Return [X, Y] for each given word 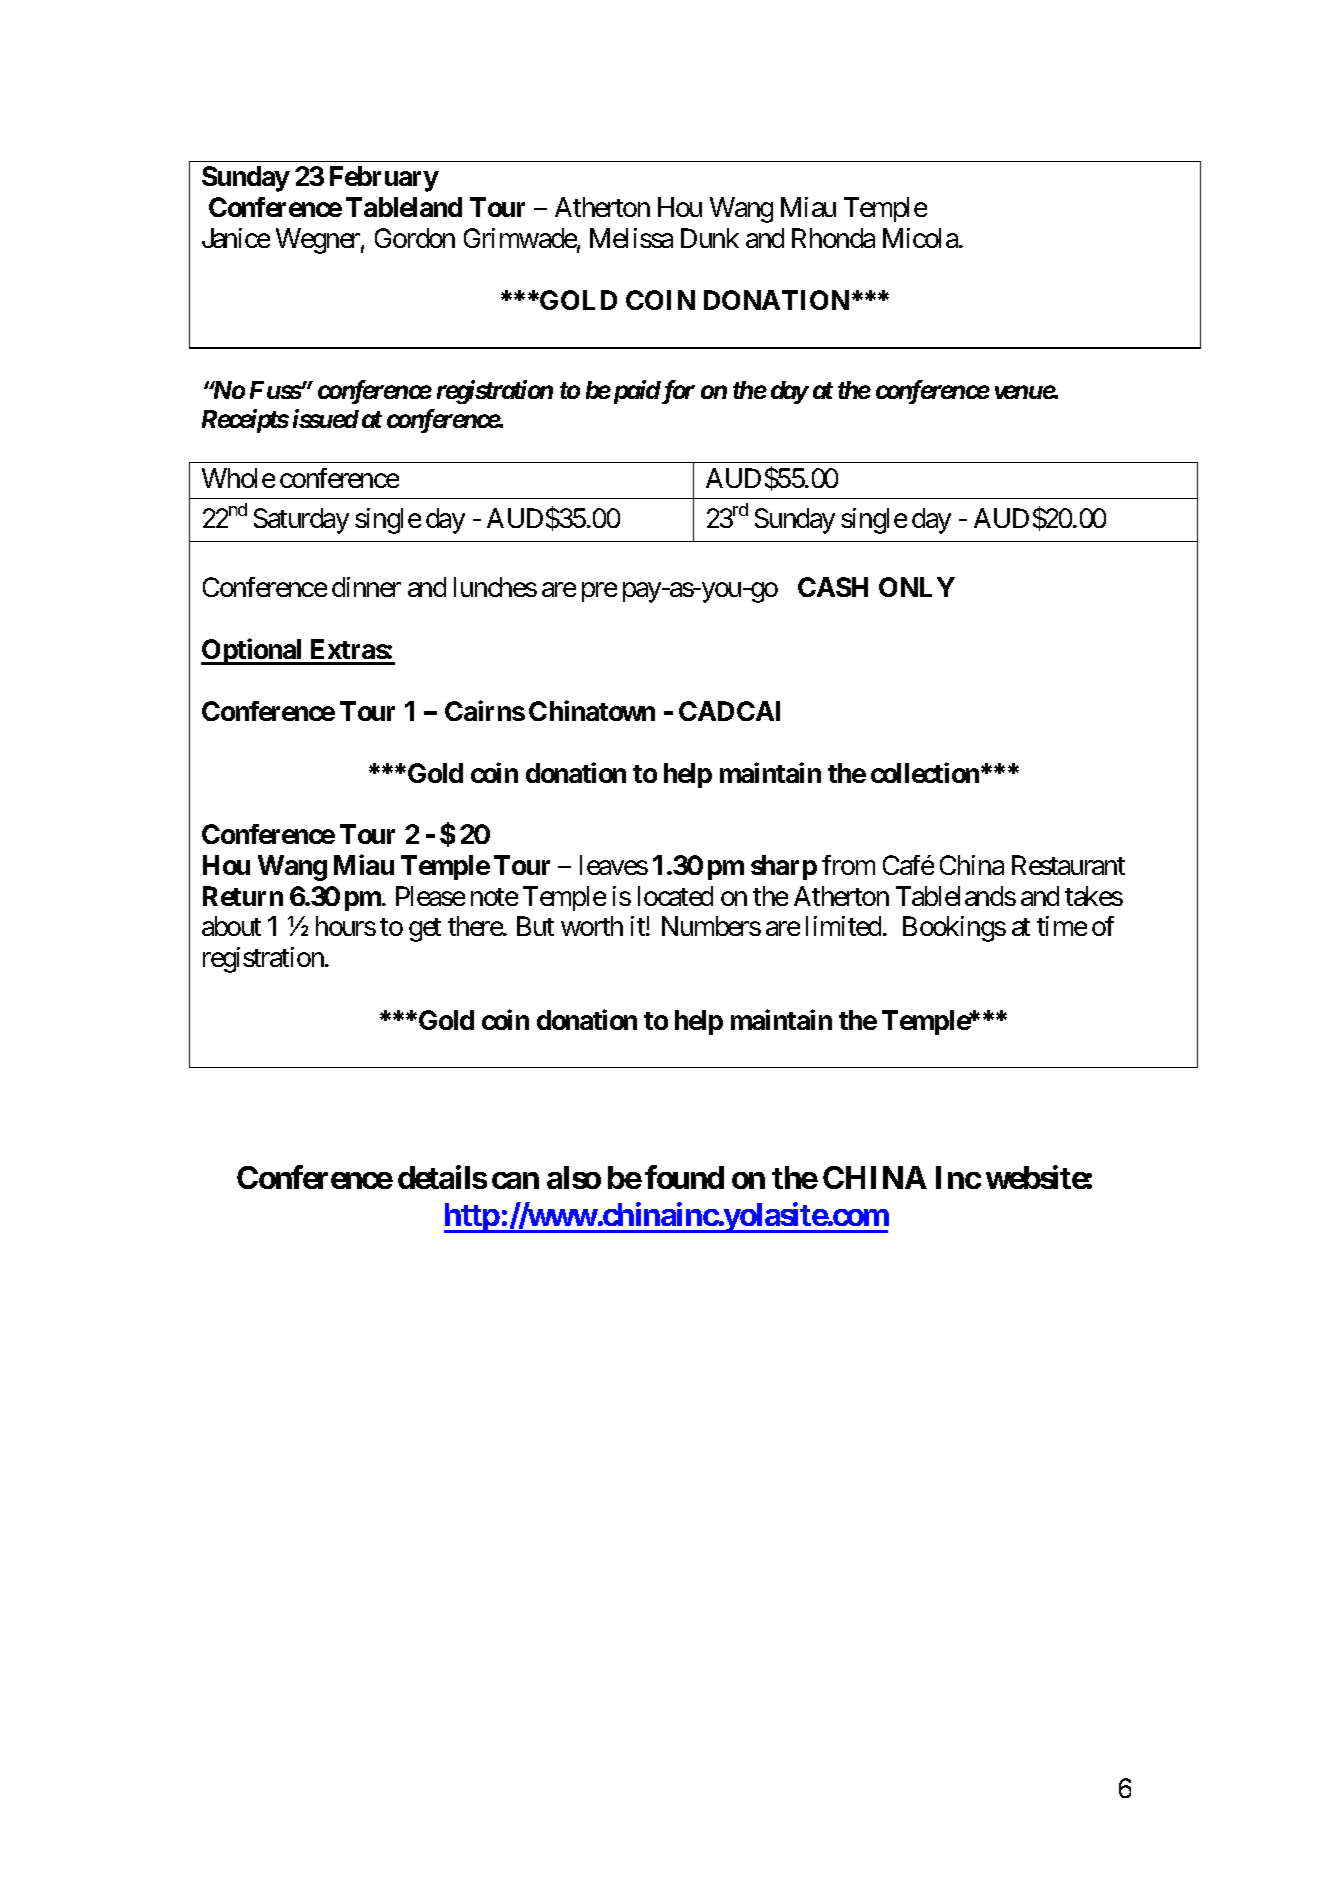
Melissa [631, 238]
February [384, 179]
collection [925, 772]
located [675, 896]
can [515, 1181]
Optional [253, 651]
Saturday [301, 521]
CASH [833, 587]
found [684, 1177]
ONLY [917, 587]
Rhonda [833, 238]
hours [346, 926]
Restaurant [1068, 865]
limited [843, 926]
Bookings [954, 929]
